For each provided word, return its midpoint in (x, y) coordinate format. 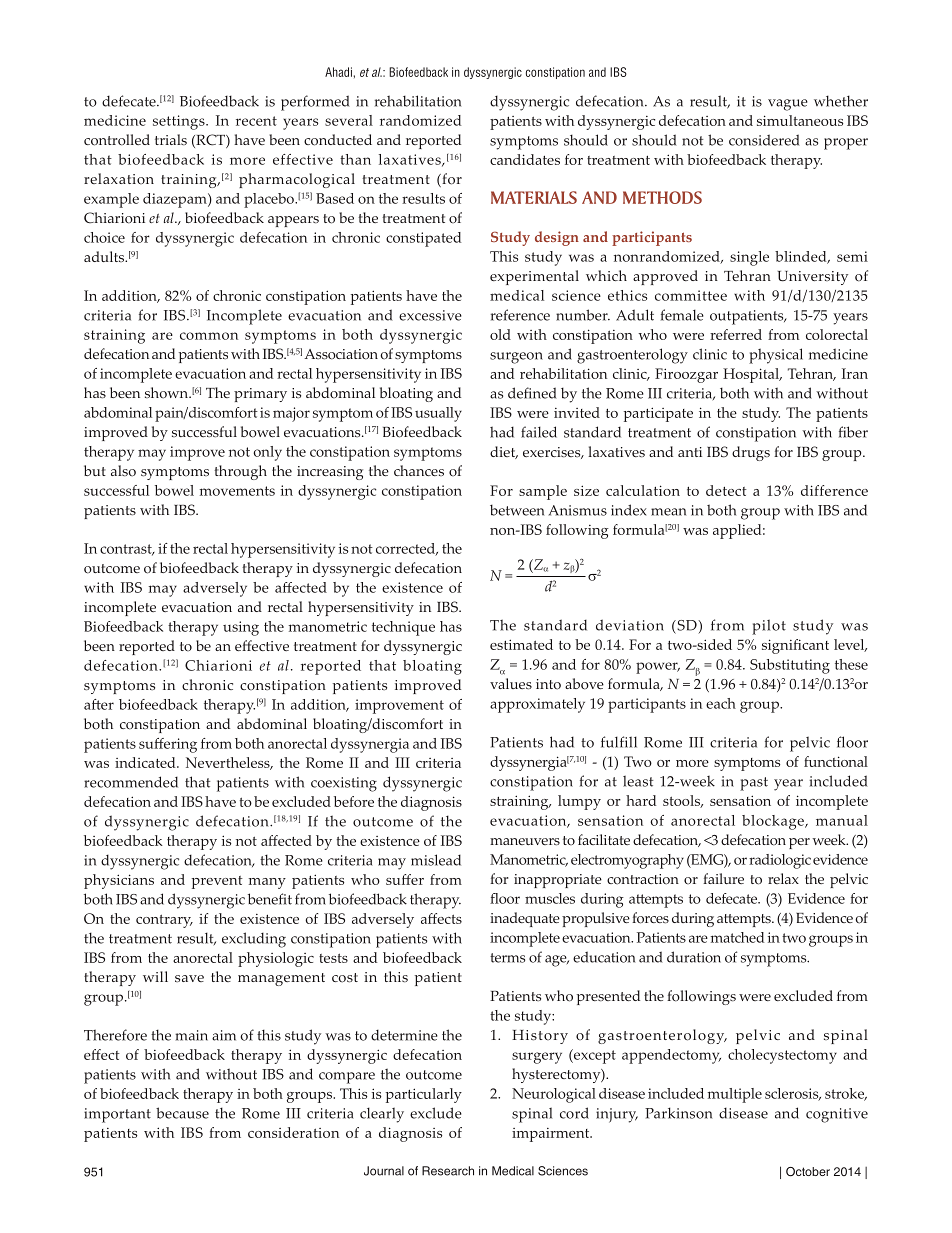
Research (448, 1171)
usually (438, 414)
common (209, 336)
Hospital (752, 375)
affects (441, 918)
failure (723, 878)
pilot (769, 627)
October (808, 1172)
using (241, 628)
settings (180, 122)
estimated (521, 644)
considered (764, 140)
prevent (217, 882)
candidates (525, 159)
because (182, 1113)
